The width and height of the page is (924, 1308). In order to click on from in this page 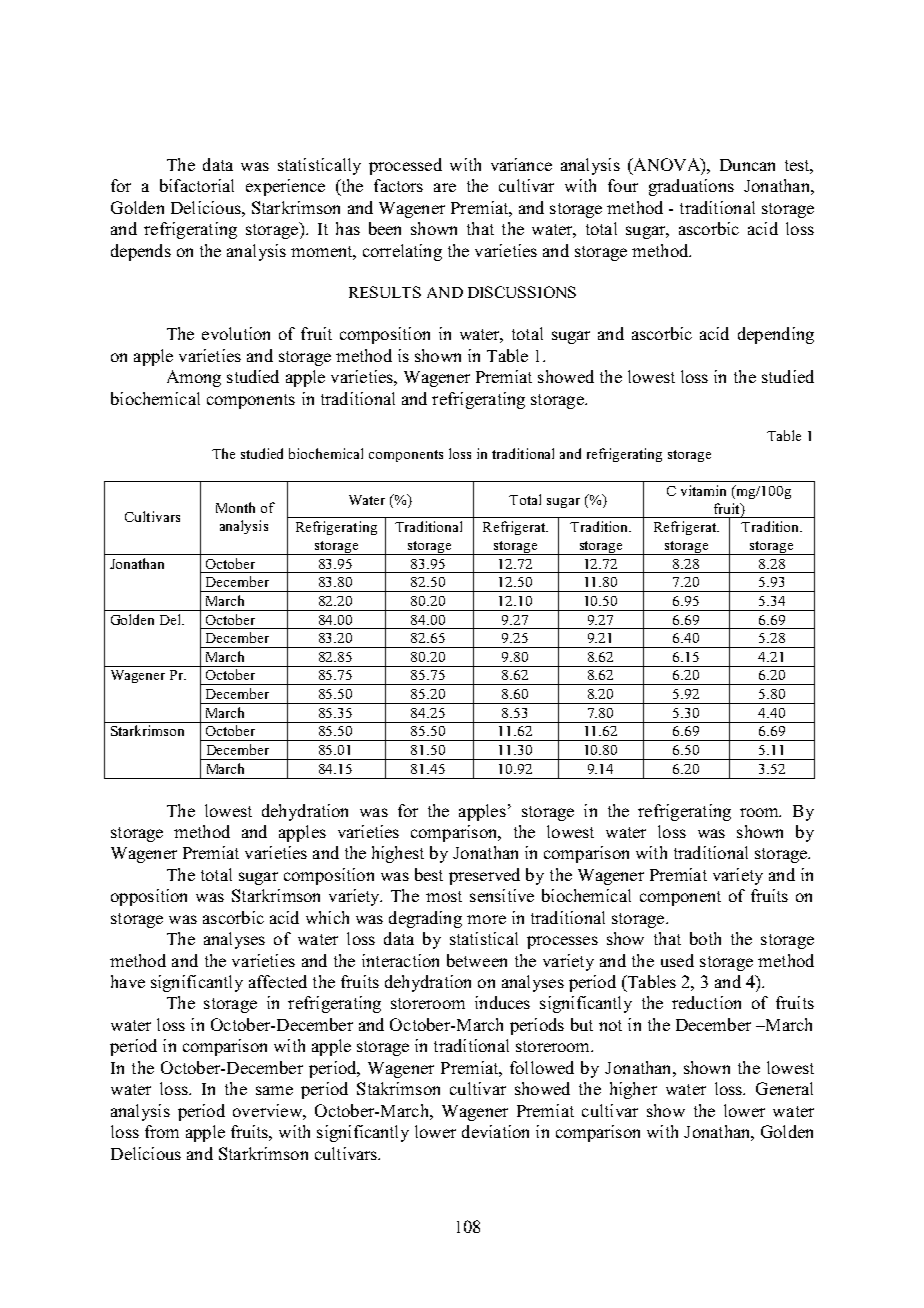, I will do `click(162, 1131)`.
